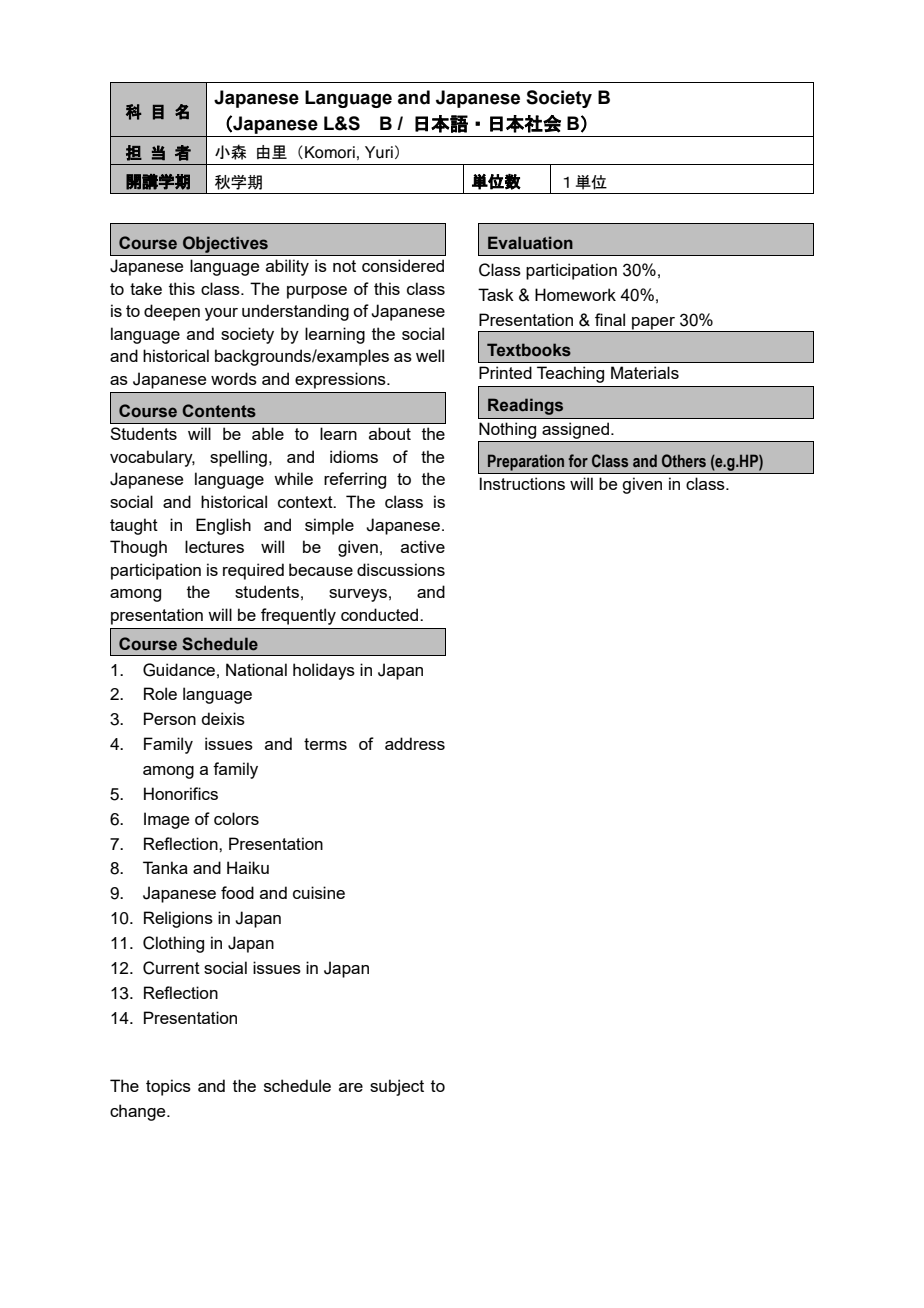 The height and width of the screenshot is (1308, 924). What do you see at coordinates (256, 669) in the screenshot?
I see `National` at bounding box center [256, 669].
